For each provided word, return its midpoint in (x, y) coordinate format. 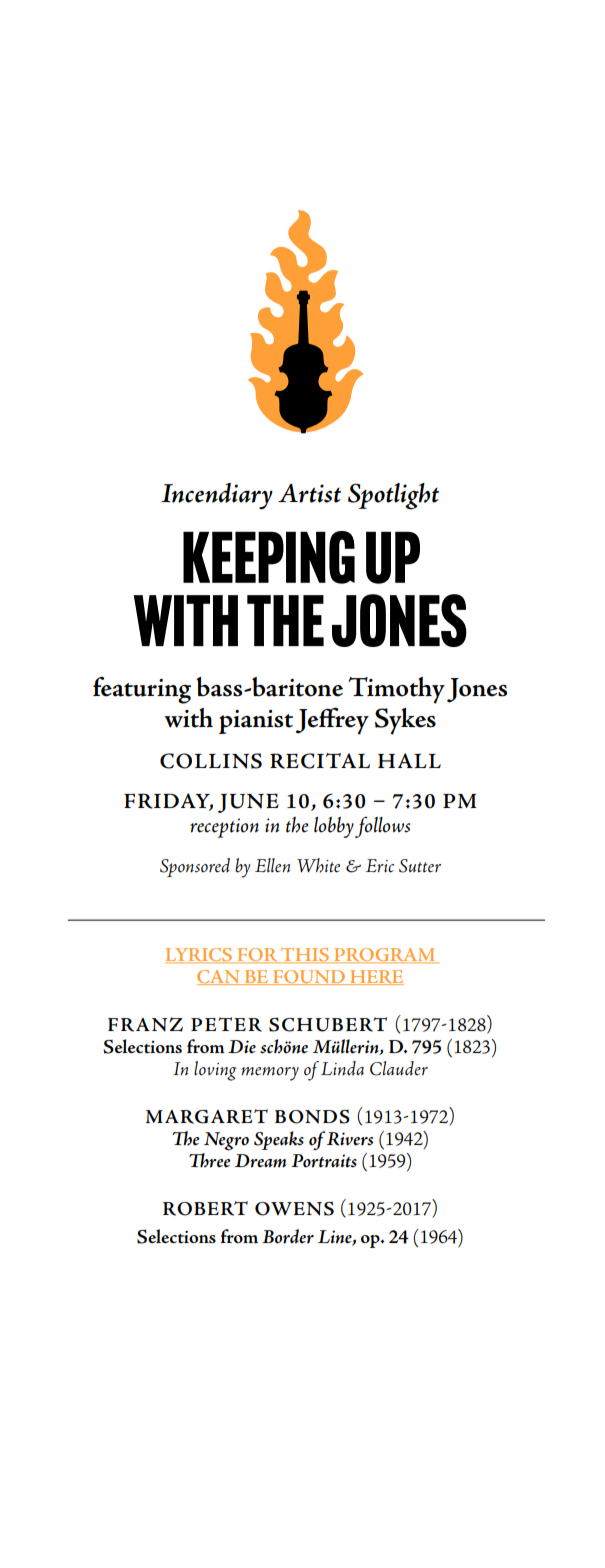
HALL (409, 760)
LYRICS (200, 955)
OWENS (294, 1208)
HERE (376, 977)
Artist (309, 493)
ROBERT (205, 1208)
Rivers (350, 1139)
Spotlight (393, 496)
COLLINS (211, 761)
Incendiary (217, 496)
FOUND (309, 977)
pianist (256, 722)
